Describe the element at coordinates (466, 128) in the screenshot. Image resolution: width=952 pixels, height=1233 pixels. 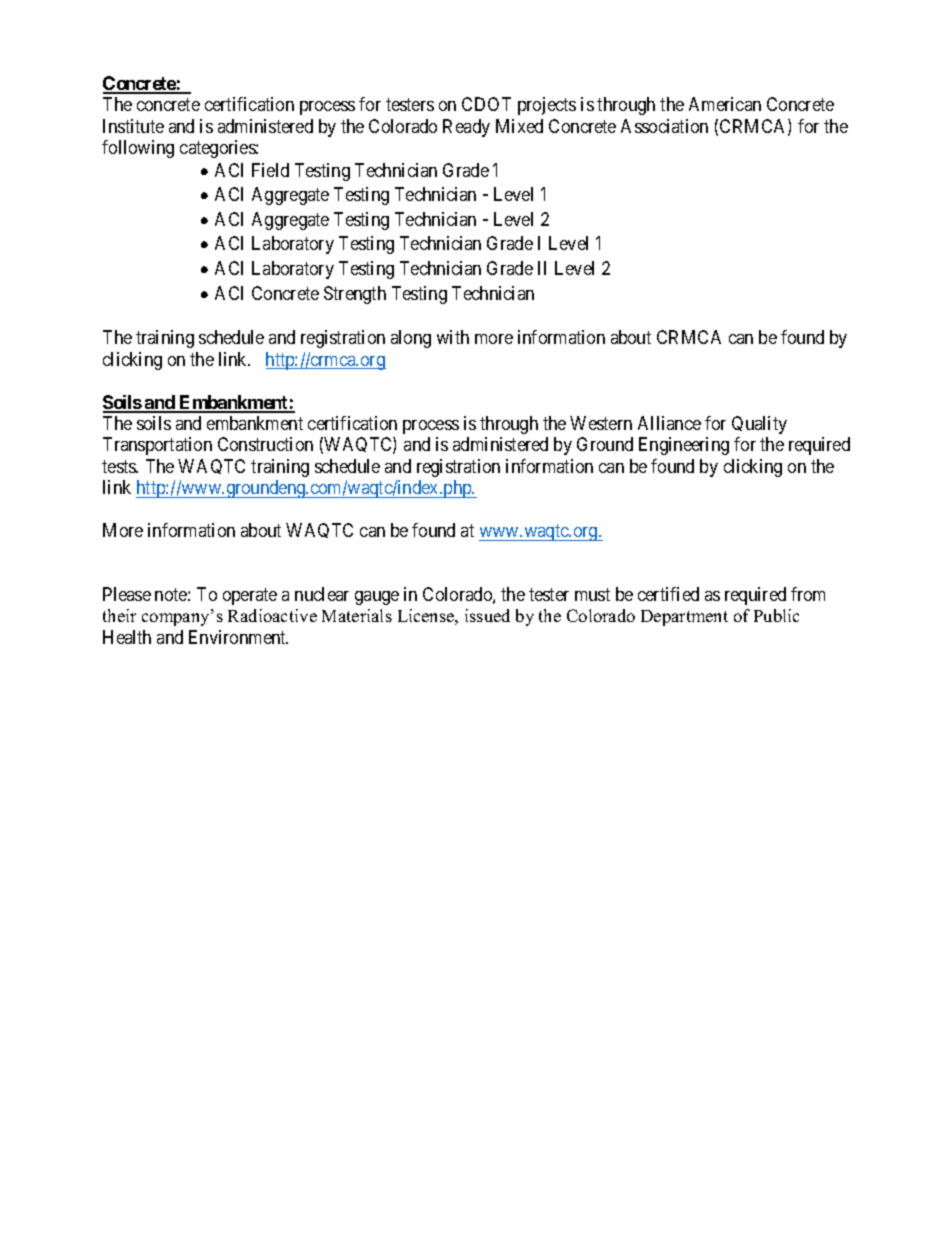
I see `Ready` at that location.
